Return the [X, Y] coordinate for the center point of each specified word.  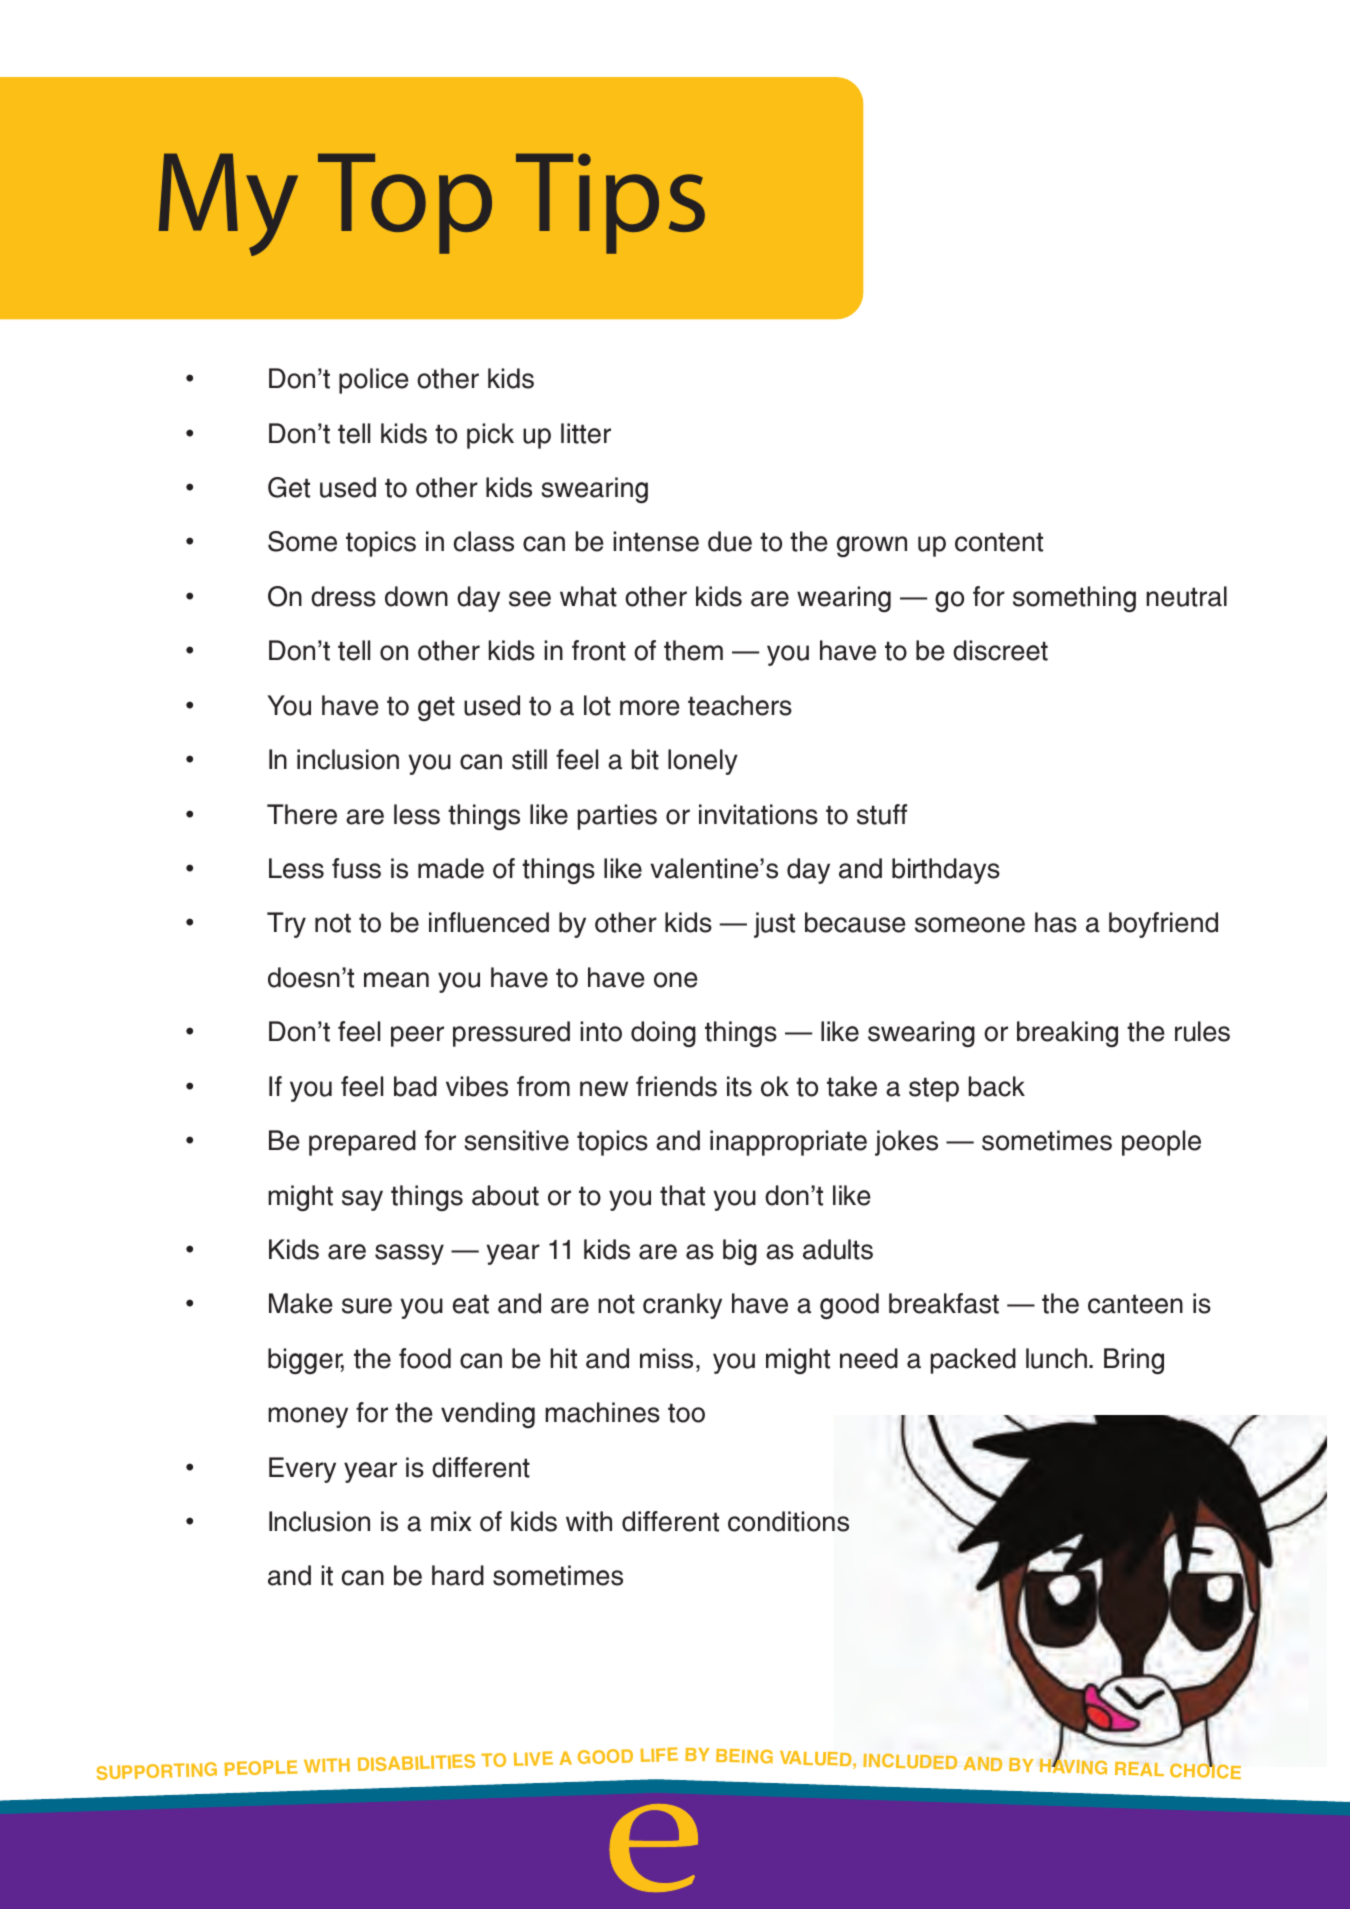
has [1056, 922]
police [374, 381]
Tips [610, 203]
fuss [356, 868]
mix [451, 1521]
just [774, 925]
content [999, 542]
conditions [788, 1521]
